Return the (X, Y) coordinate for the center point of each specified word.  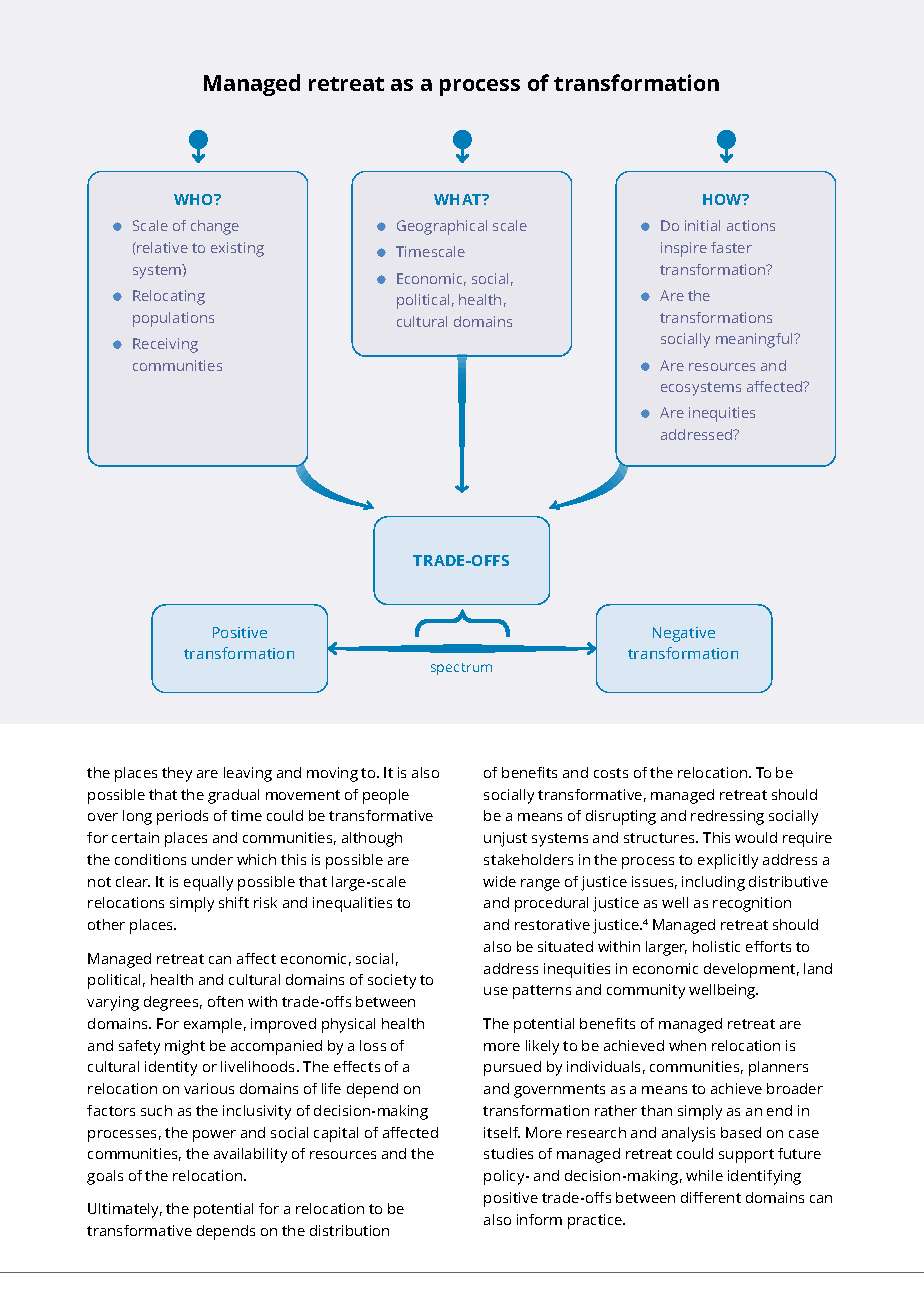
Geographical (442, 227)
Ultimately (125, 1210)
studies (508, 1153)
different (711, 1197)
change (215, 227)
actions (751, 225)
